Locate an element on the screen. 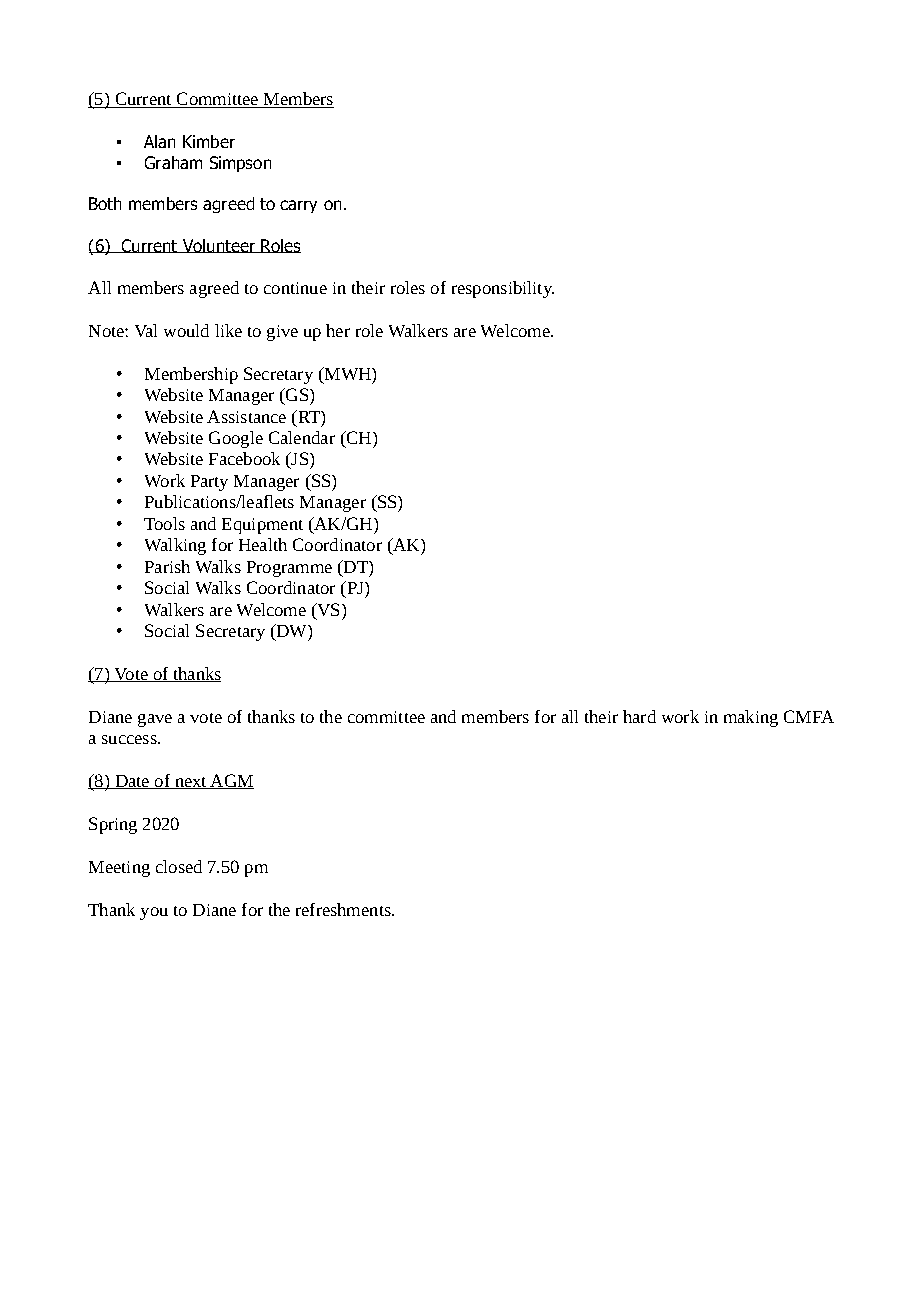 The width and height of the screenshot is (924, 1308). hard is located at coordinates (639, 716).
